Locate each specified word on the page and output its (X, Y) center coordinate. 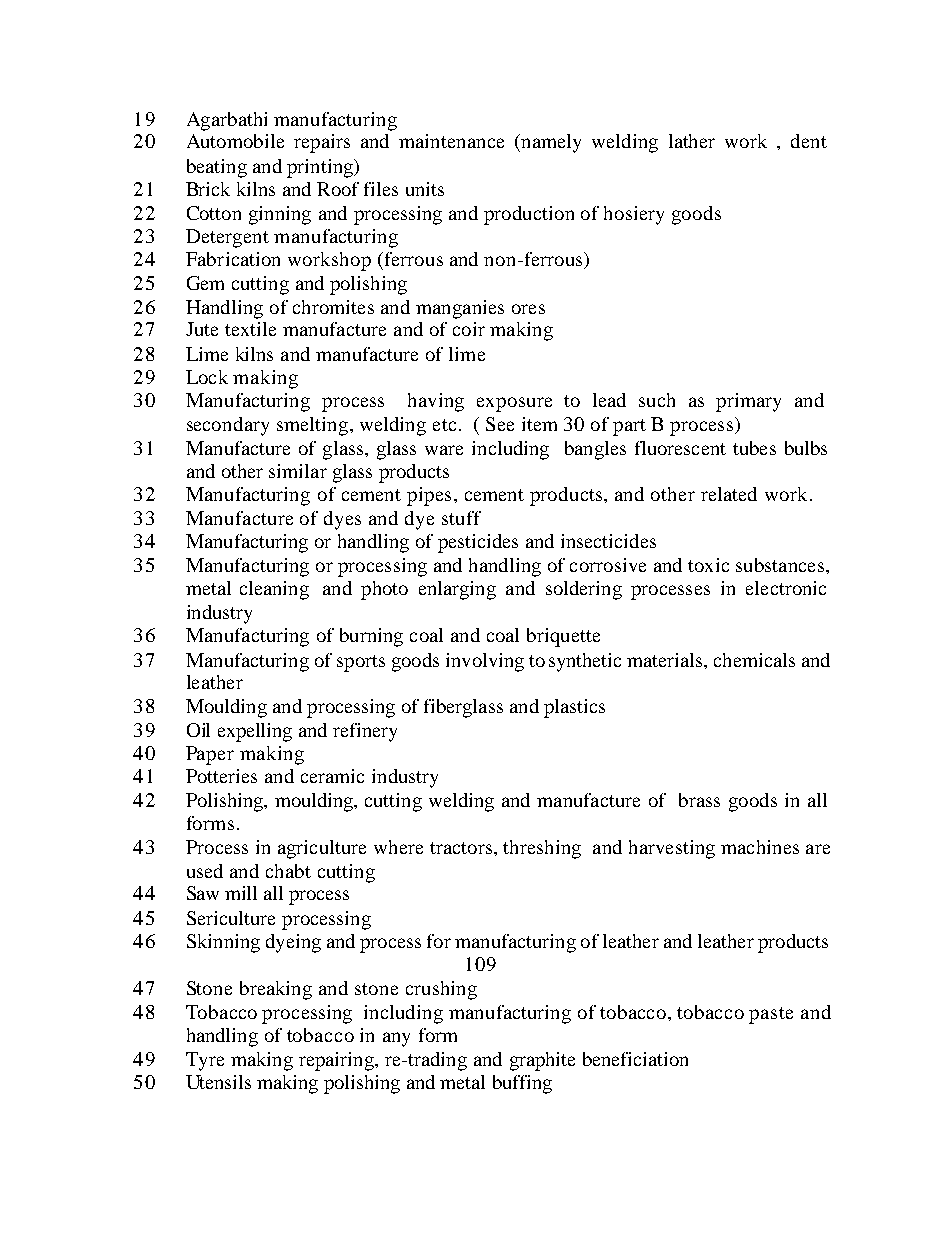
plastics (574, 708)
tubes (754, 448)
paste (771, 1015)
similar (298, 471)
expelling (255, 732)
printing (321, 168)
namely (550, 143)
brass (699, 800)
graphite (542, 1061)
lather (692, 141)
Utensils (218, 1082)
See (500, 424)
